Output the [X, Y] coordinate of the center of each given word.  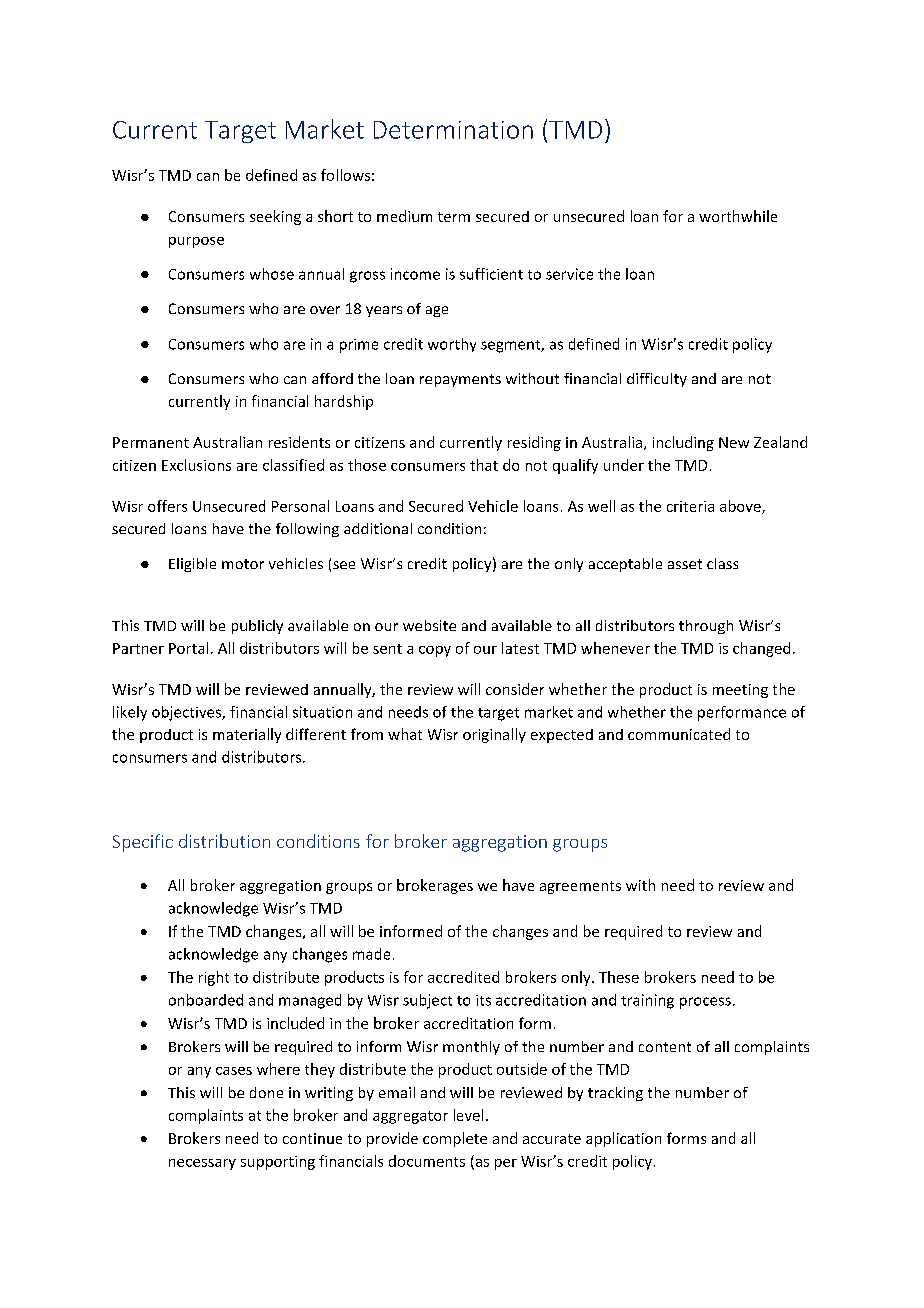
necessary [202, 1164]
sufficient [491, 274]
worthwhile [738, 216]
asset [685, 564]
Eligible [192, 565]
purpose [196, 242]
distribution [224, 841]
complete [455, 1139]
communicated [679, 734]
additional [378, 528]
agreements [580, 887]
